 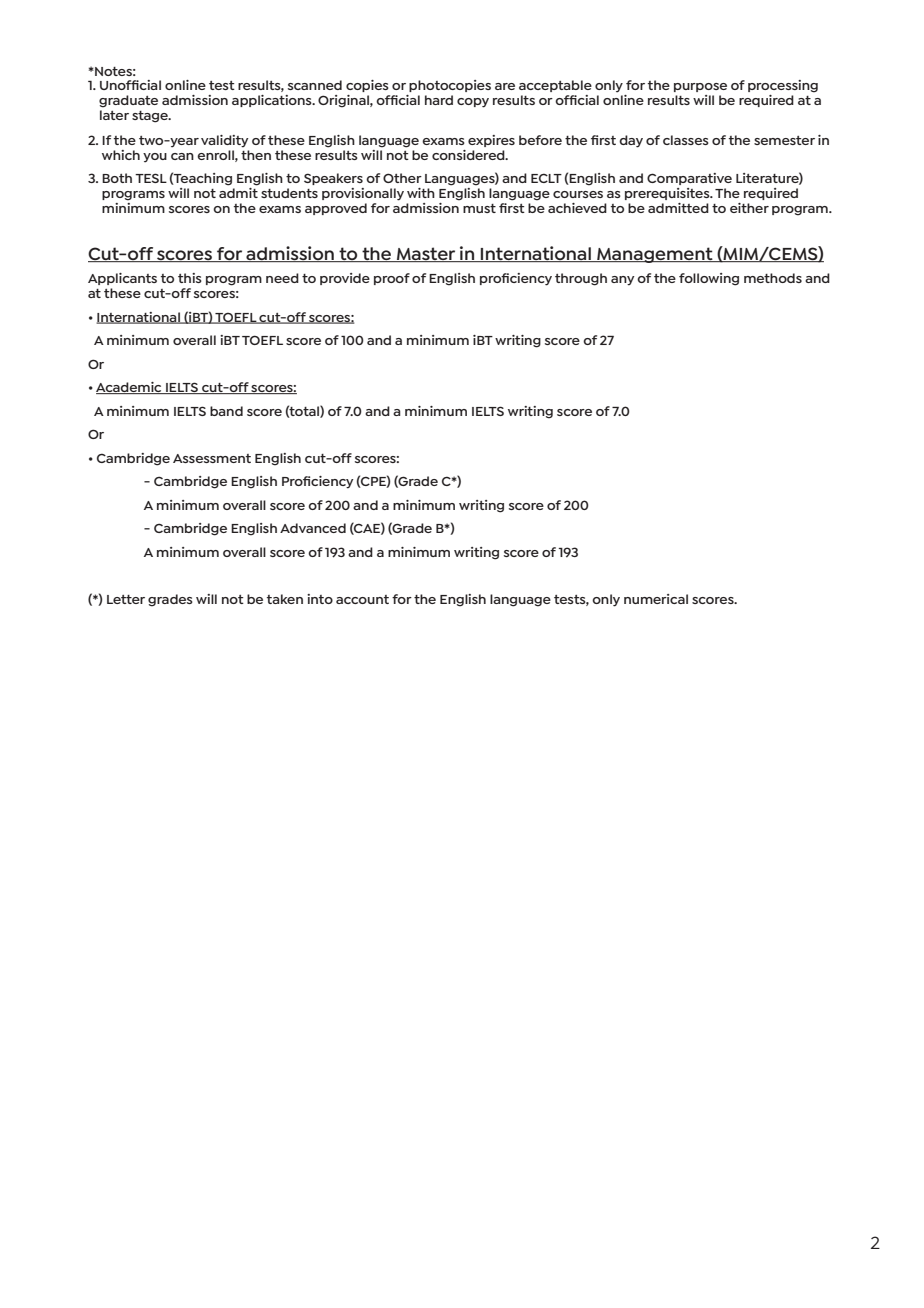 What do you see at coordinates (426, 254) in the page?
I see `Master` at bounding box center [426, 254].
